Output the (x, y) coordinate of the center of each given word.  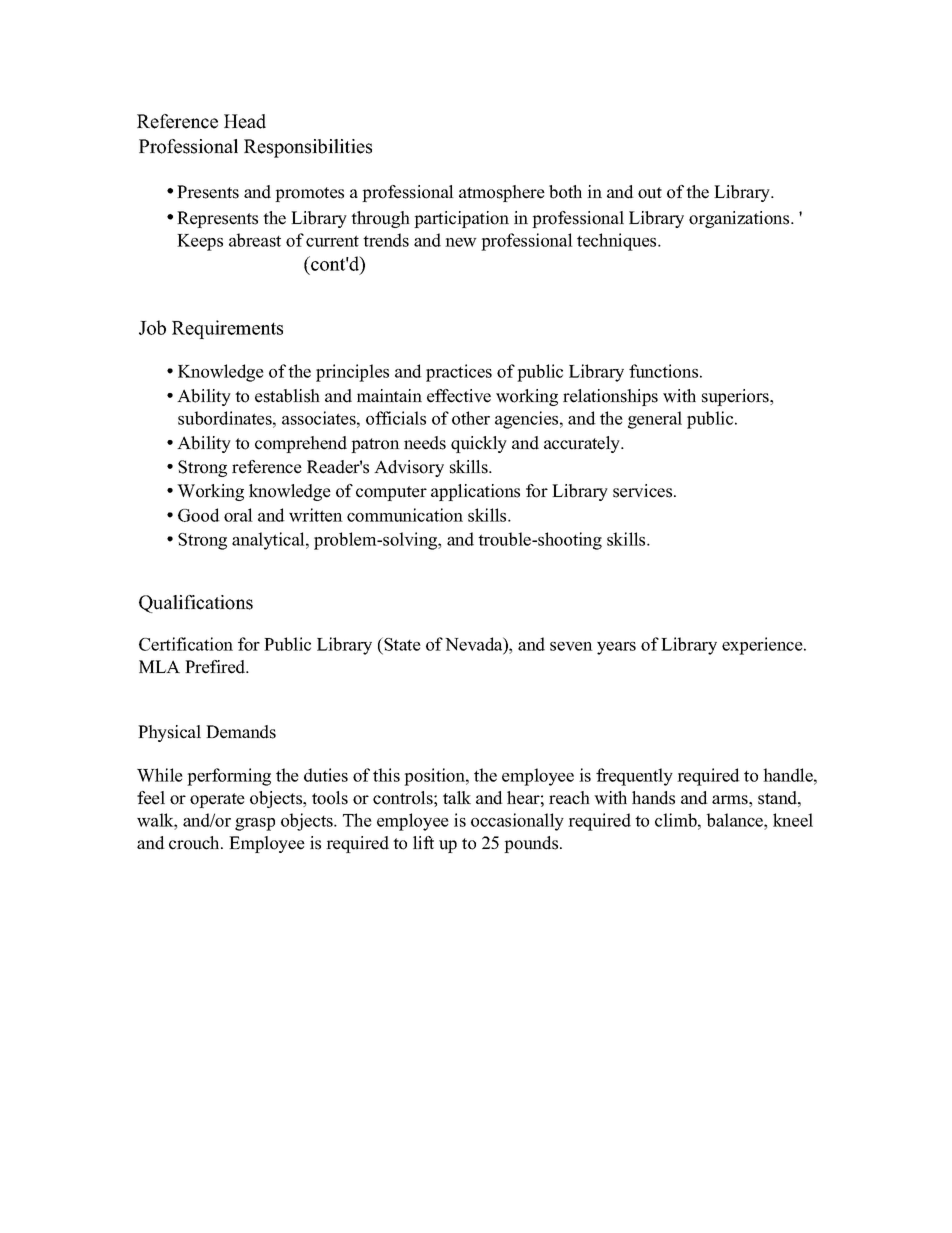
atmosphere (502, 193)
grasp (255, 824)
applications (475, 492)
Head (245, 121)
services (644, 491)
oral (238, 515)
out (650, 193)
